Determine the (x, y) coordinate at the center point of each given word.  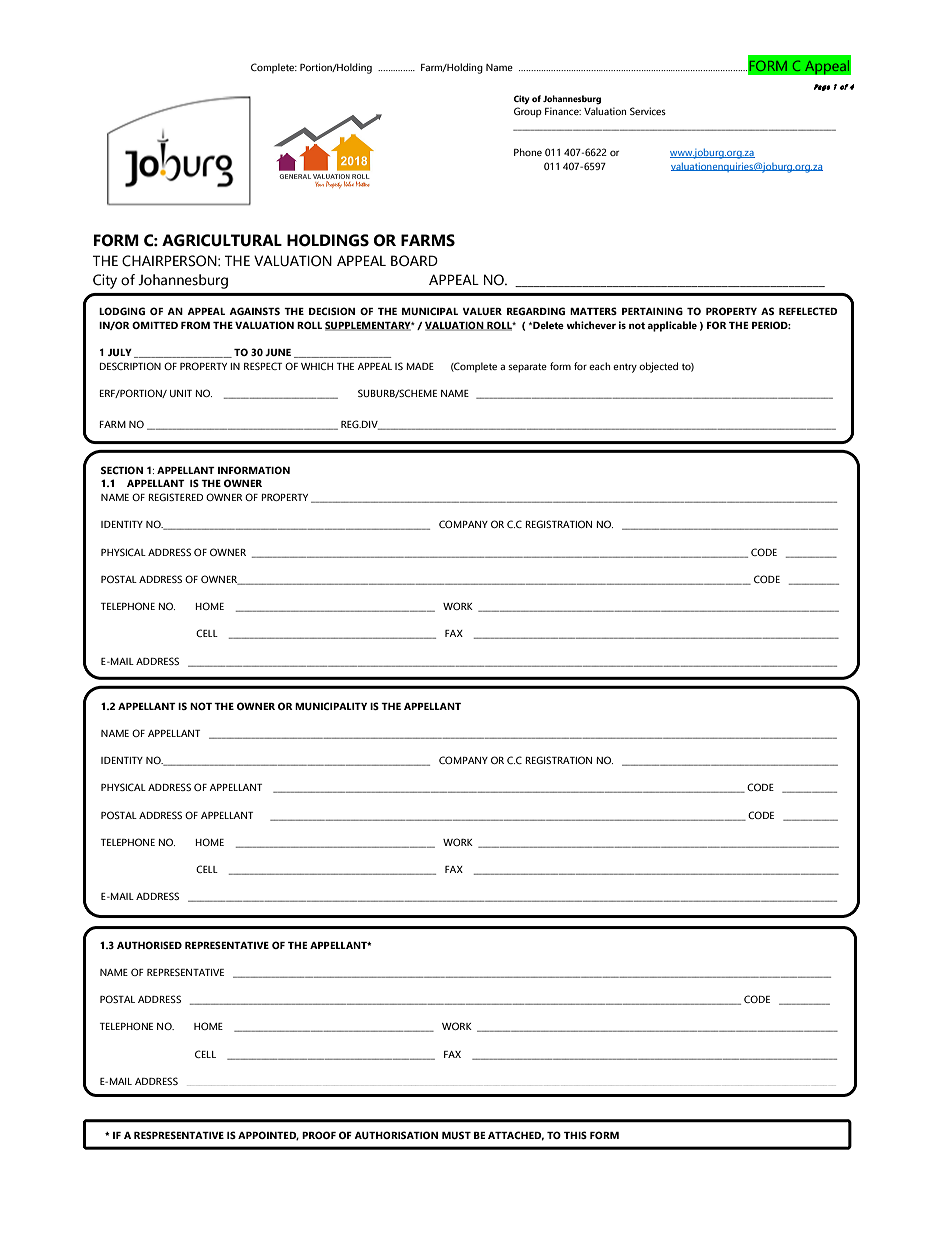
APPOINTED (268, 1136)
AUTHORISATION (396, 1135)
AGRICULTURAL (222, 240)
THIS (575, 1135)
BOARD (414, 261)
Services (648, 111)
